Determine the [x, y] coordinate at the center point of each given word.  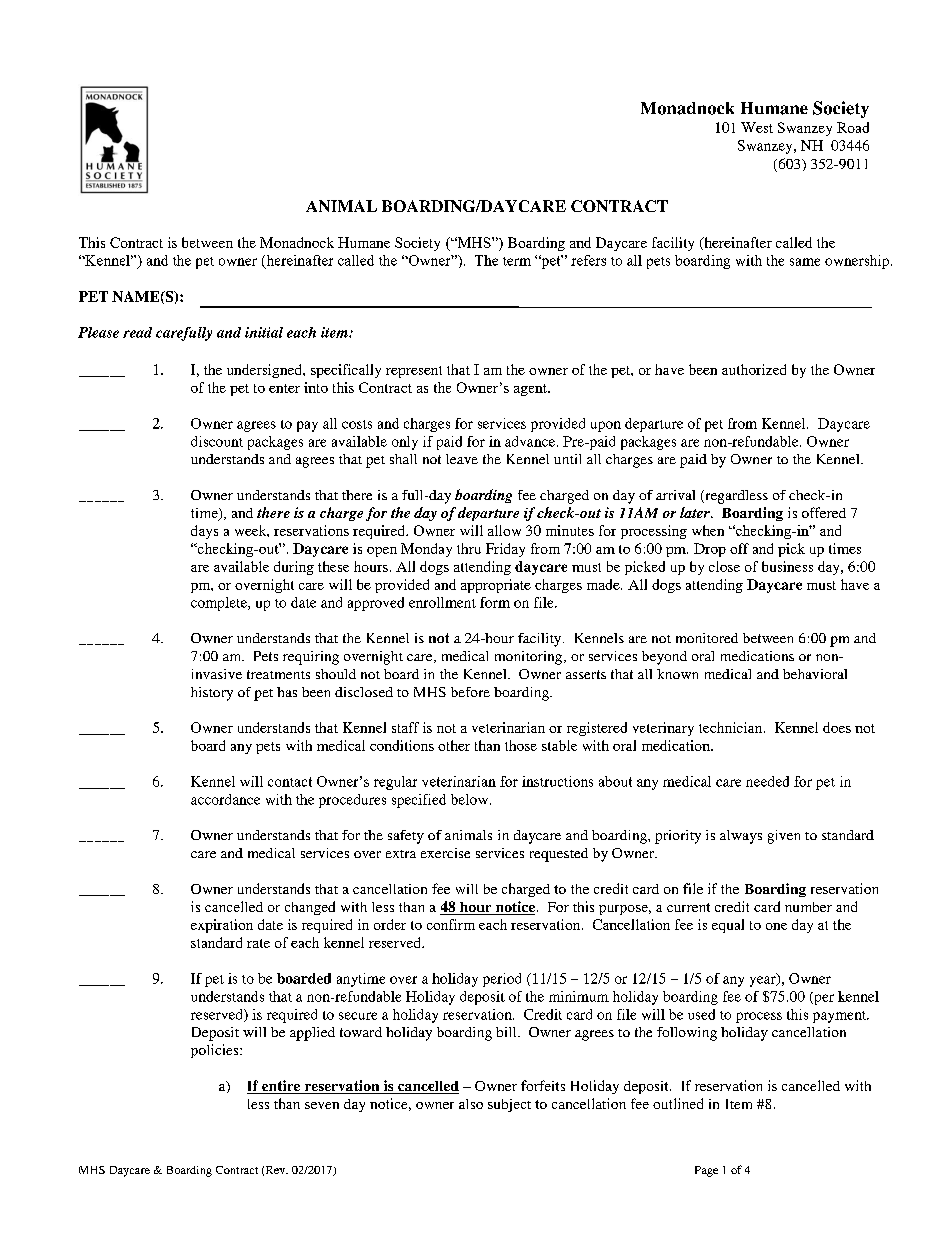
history [212, 694]
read [137, 332]
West [757, 127]
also [471, 1104]
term [517, 261]
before [470, 692]
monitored [707, 638]
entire [281, 1087]
